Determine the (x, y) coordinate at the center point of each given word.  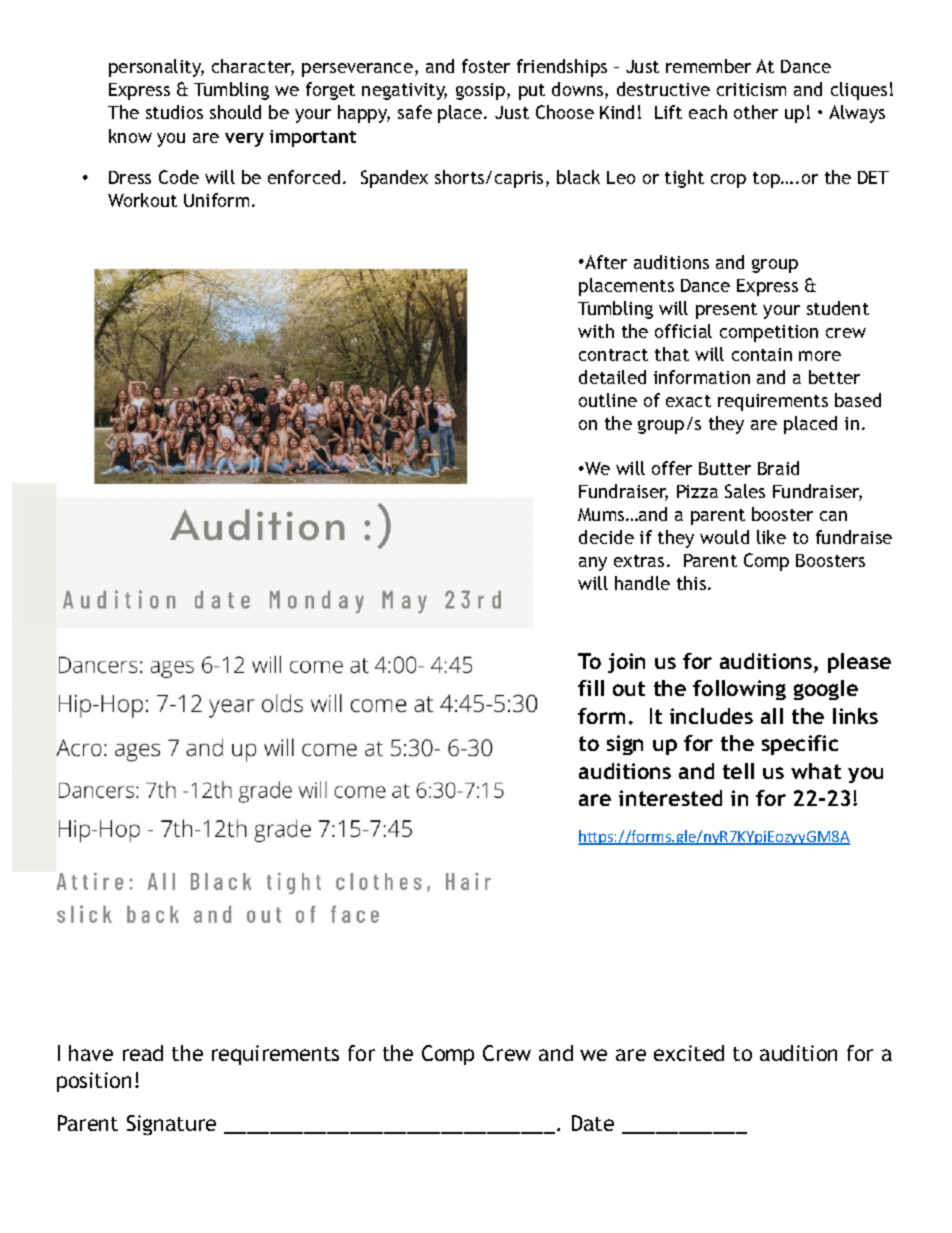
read (143, 1053)
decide (606, 537)
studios (174, 112)
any (593, 564)
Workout (142, 200)
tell (738, 771)
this (693, 583)
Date (593, 1123)
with (596, 331)
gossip (480, 91)
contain (762, 354)
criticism (751, 89)
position (94, 1082)
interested (670, 798)
